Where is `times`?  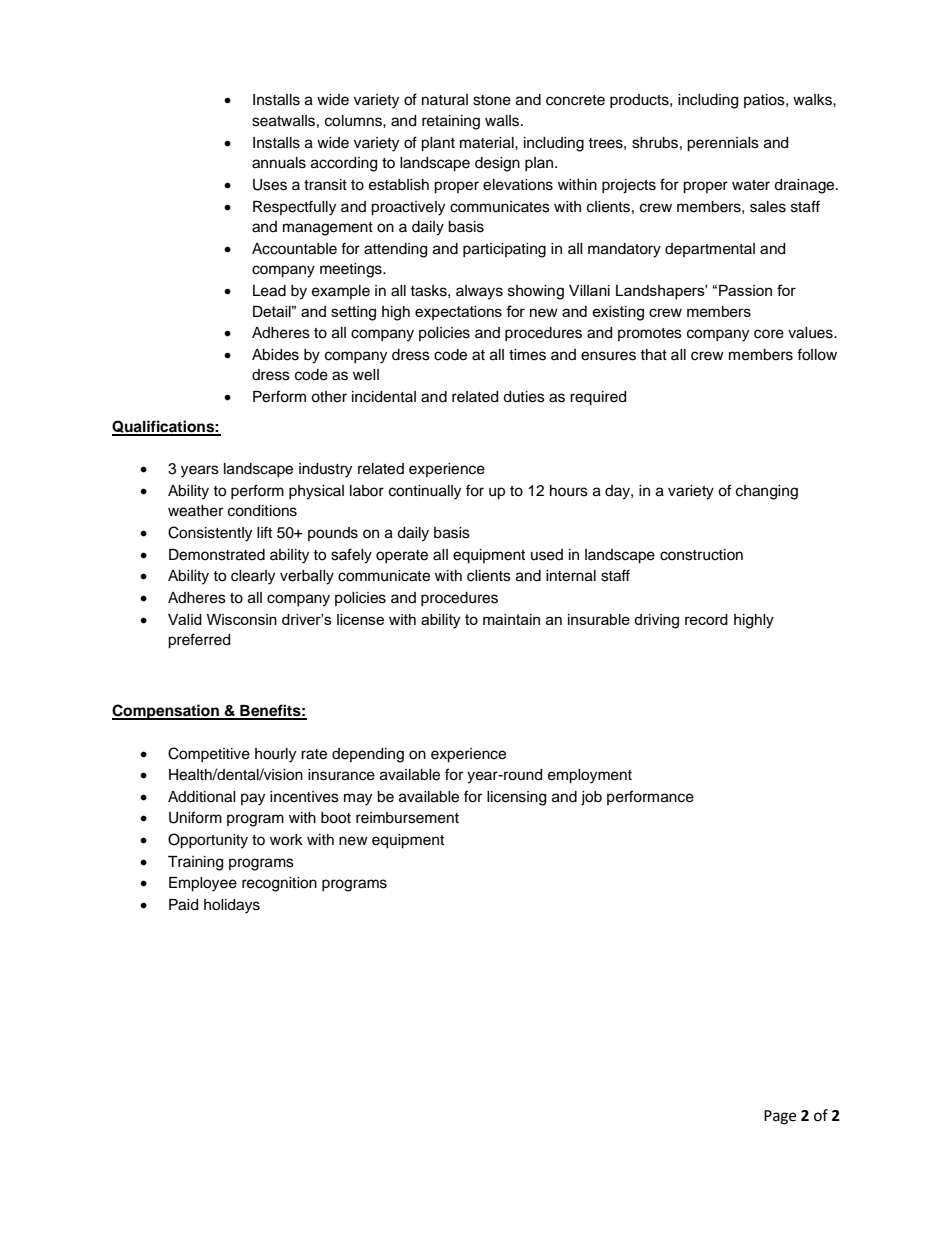
times is located at coordinates (527, 355).
